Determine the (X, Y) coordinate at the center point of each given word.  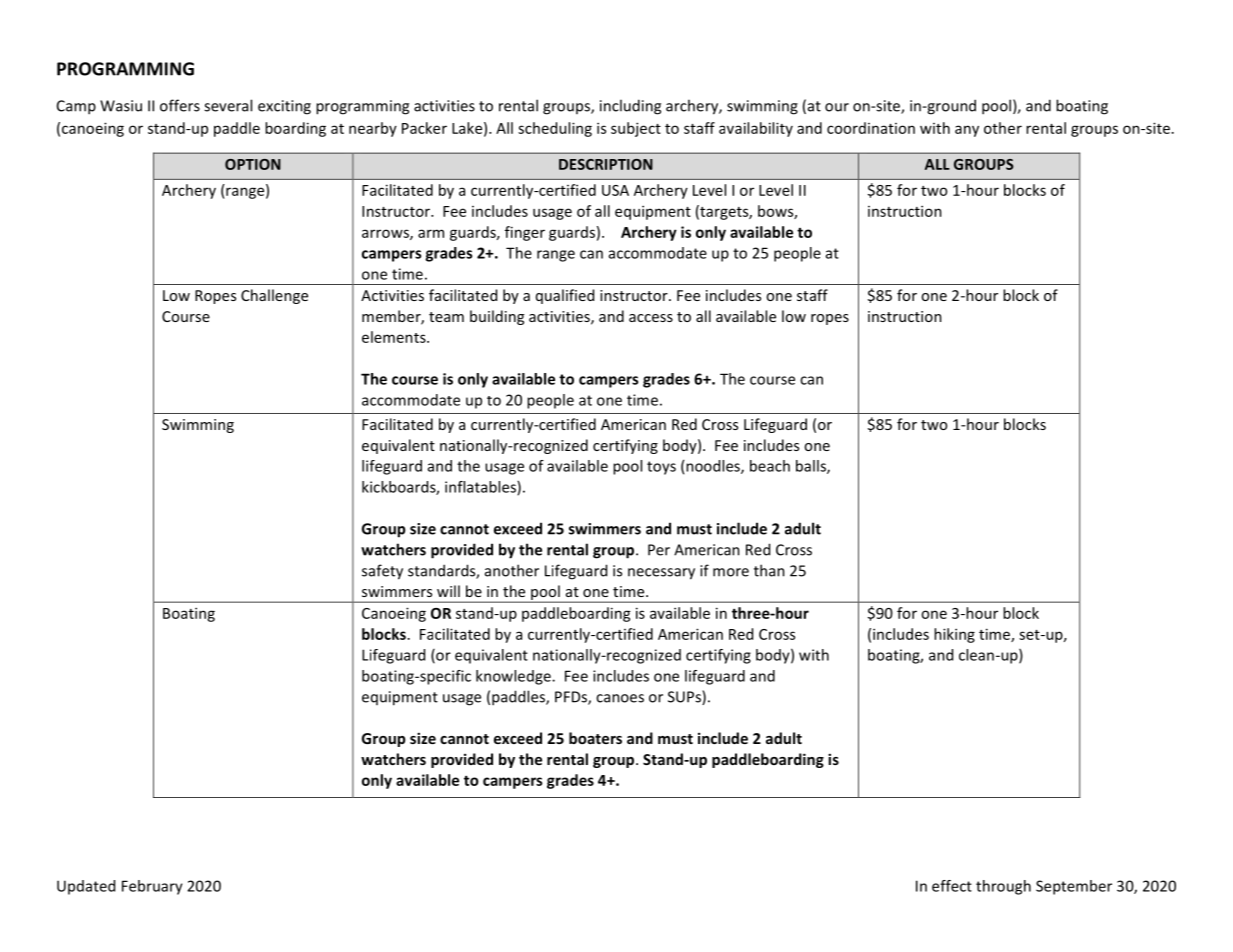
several (228, 105)
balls (812, 467)
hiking (954, 635)
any (967, 131)
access (651, 318)
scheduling (555, 129)
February (152, 887)
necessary (661, 574)
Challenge (274, 296)
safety (382, 572)
